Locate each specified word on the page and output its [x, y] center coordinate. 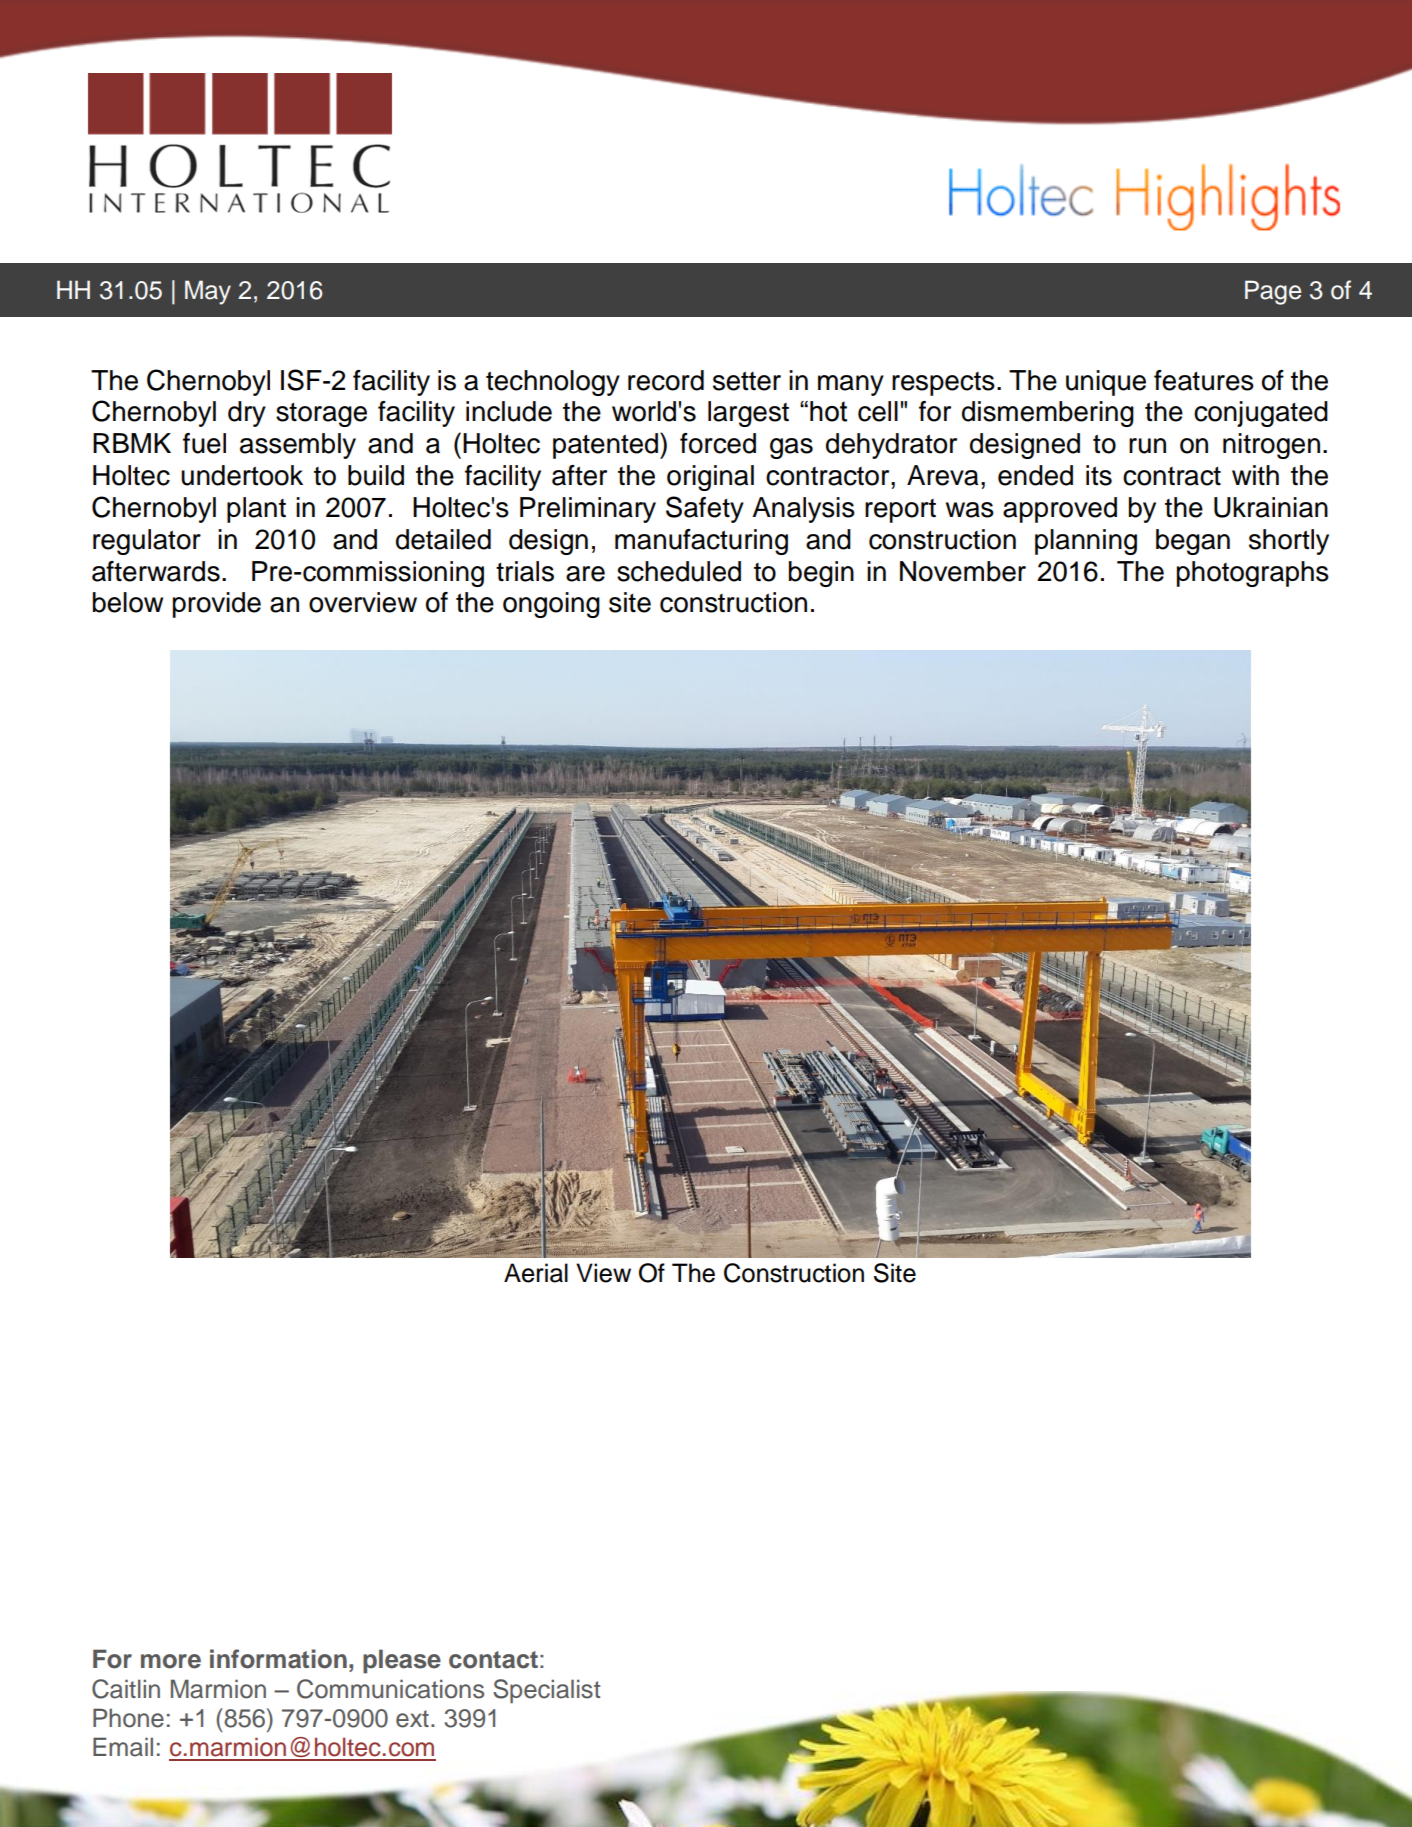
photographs [1253, 574]
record [666, 380]
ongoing [551, 605]
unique [1106, 383]
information [278, 1659]
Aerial [536, 1273]
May [208, 292]
